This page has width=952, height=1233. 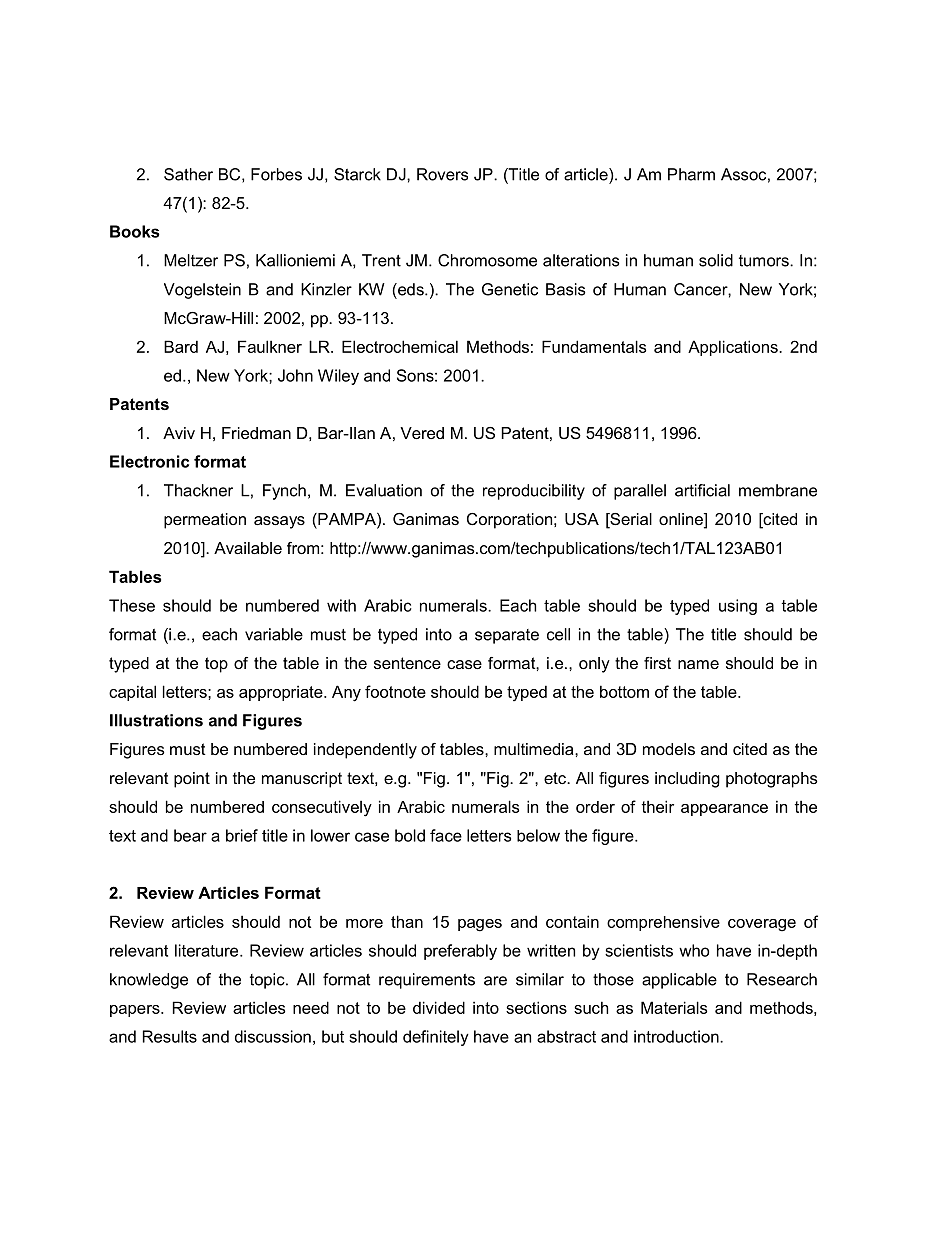 What do you see at coordinates (188, 174) in the page?
I see `Sather` at bounding box center [188, 174].
